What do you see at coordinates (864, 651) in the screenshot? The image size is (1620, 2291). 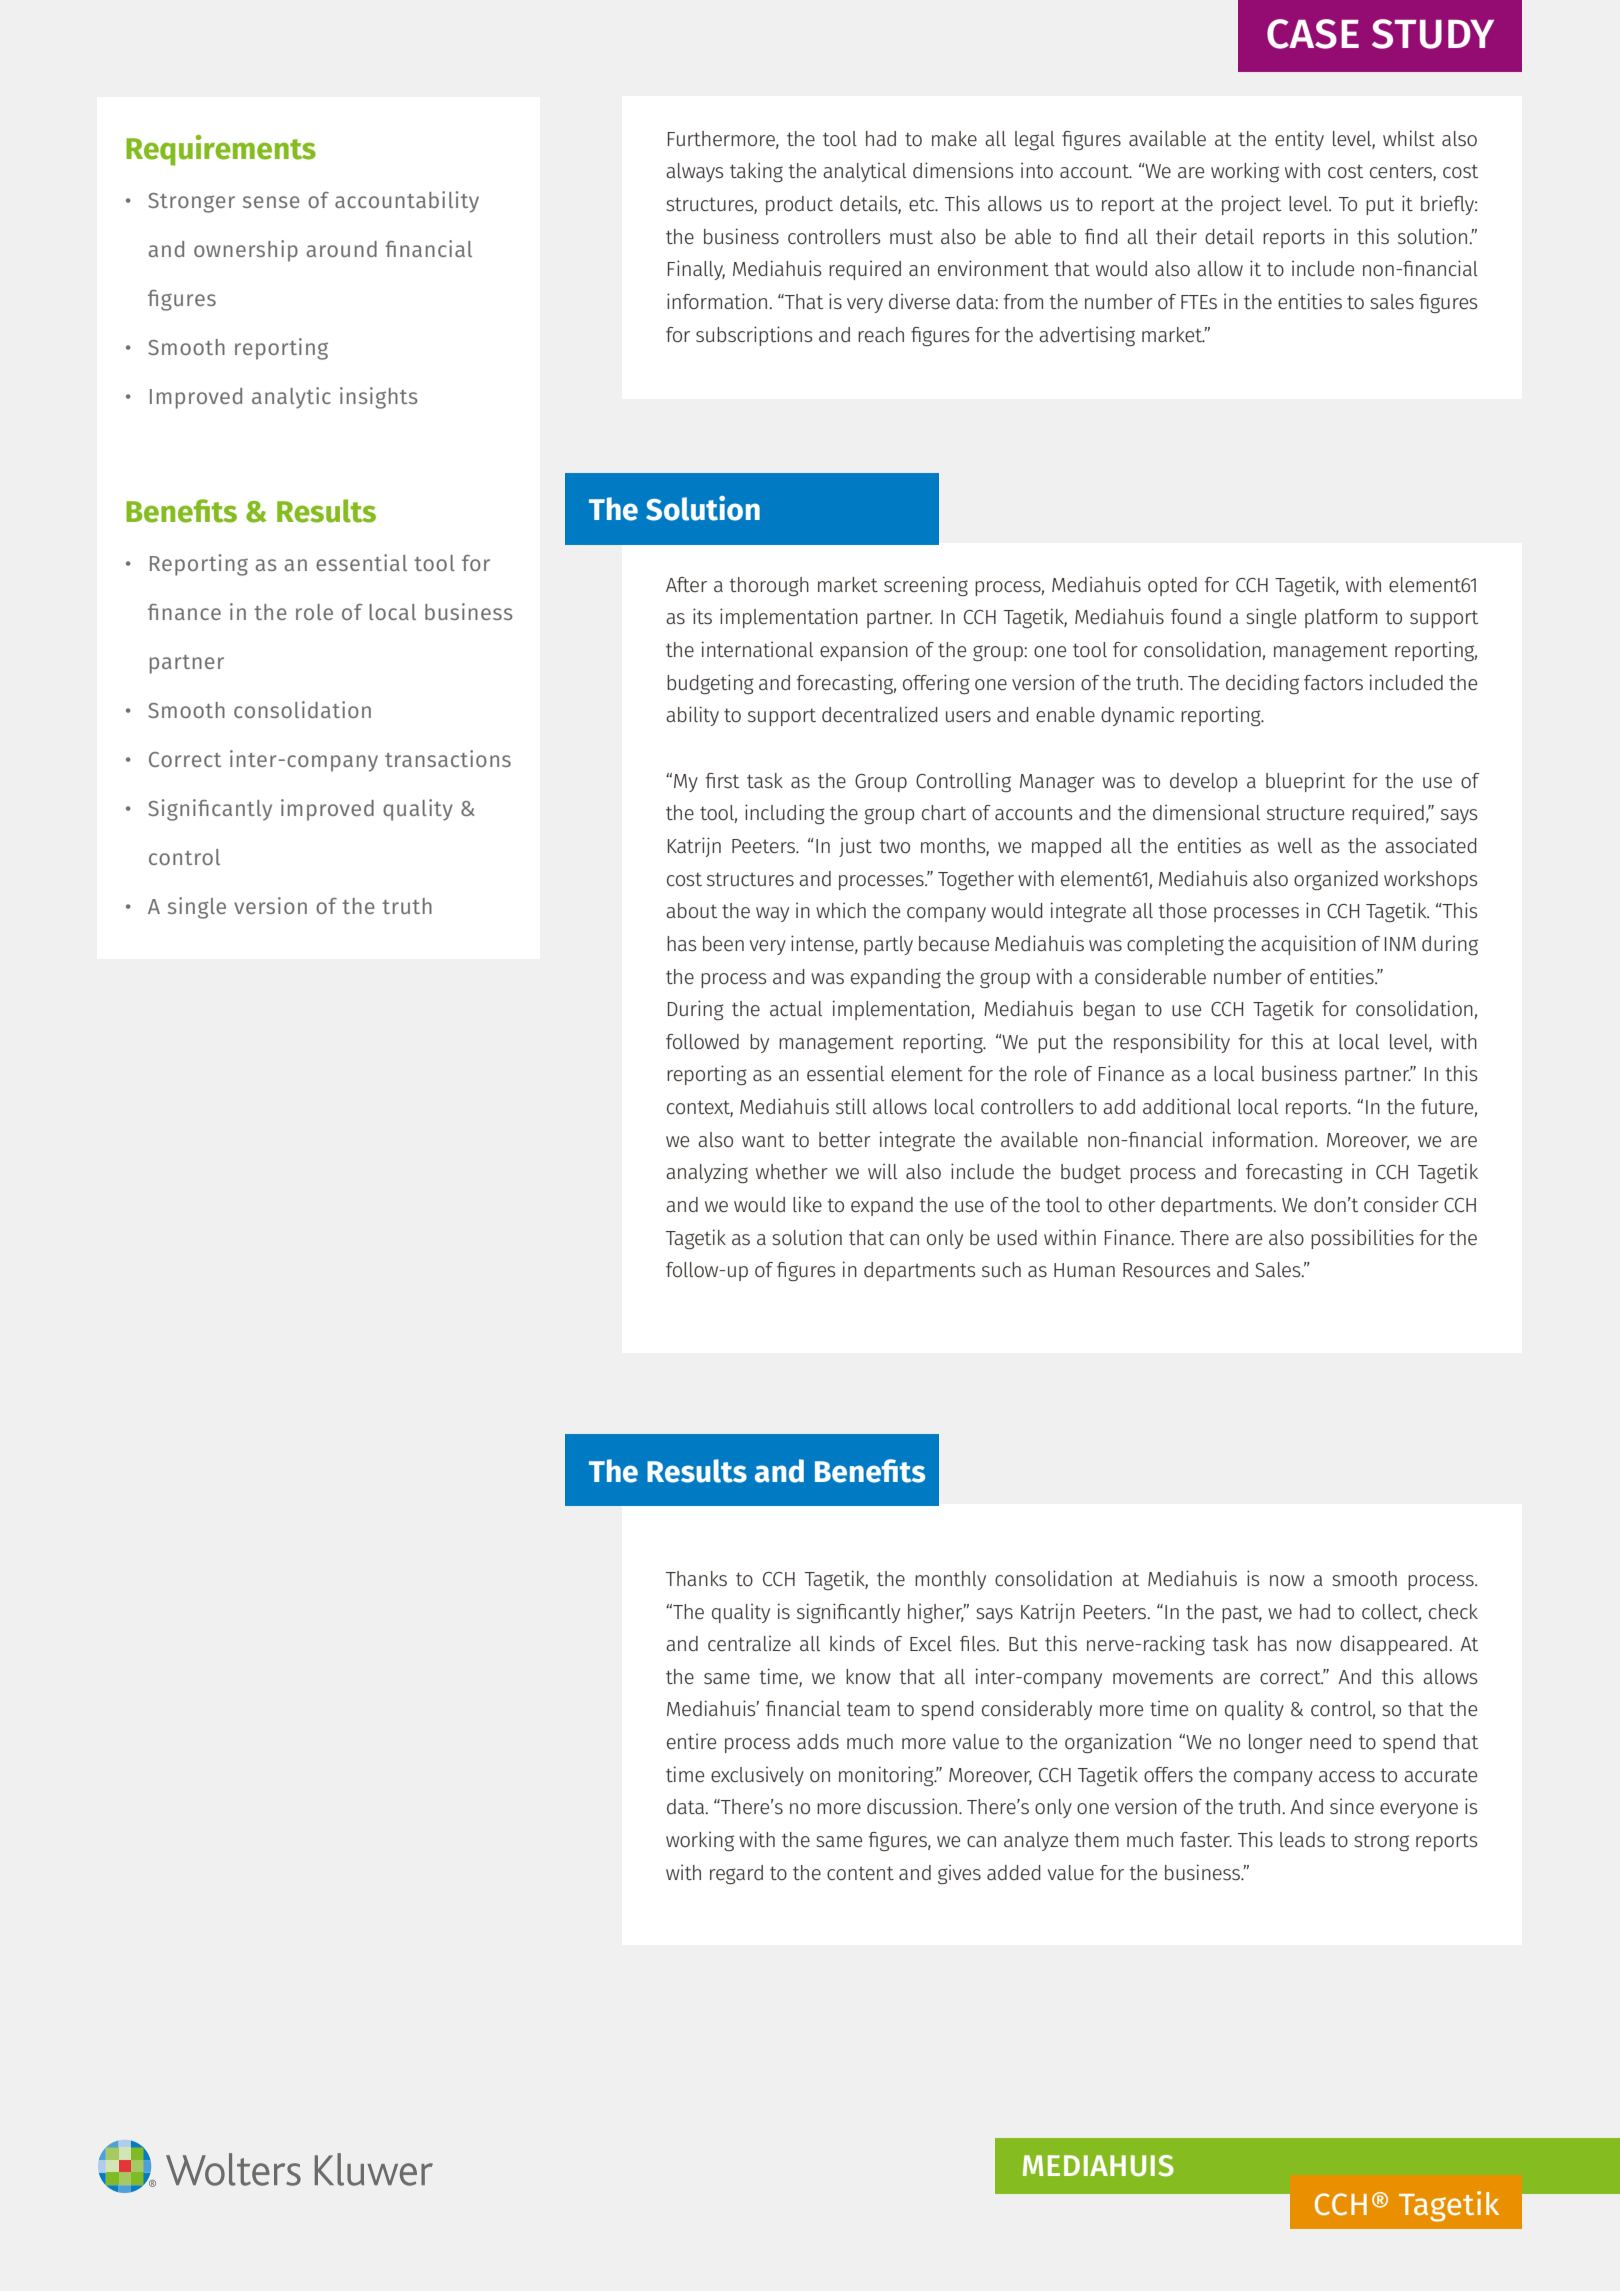 I see `expansion` at bounding box center [864, 651].
